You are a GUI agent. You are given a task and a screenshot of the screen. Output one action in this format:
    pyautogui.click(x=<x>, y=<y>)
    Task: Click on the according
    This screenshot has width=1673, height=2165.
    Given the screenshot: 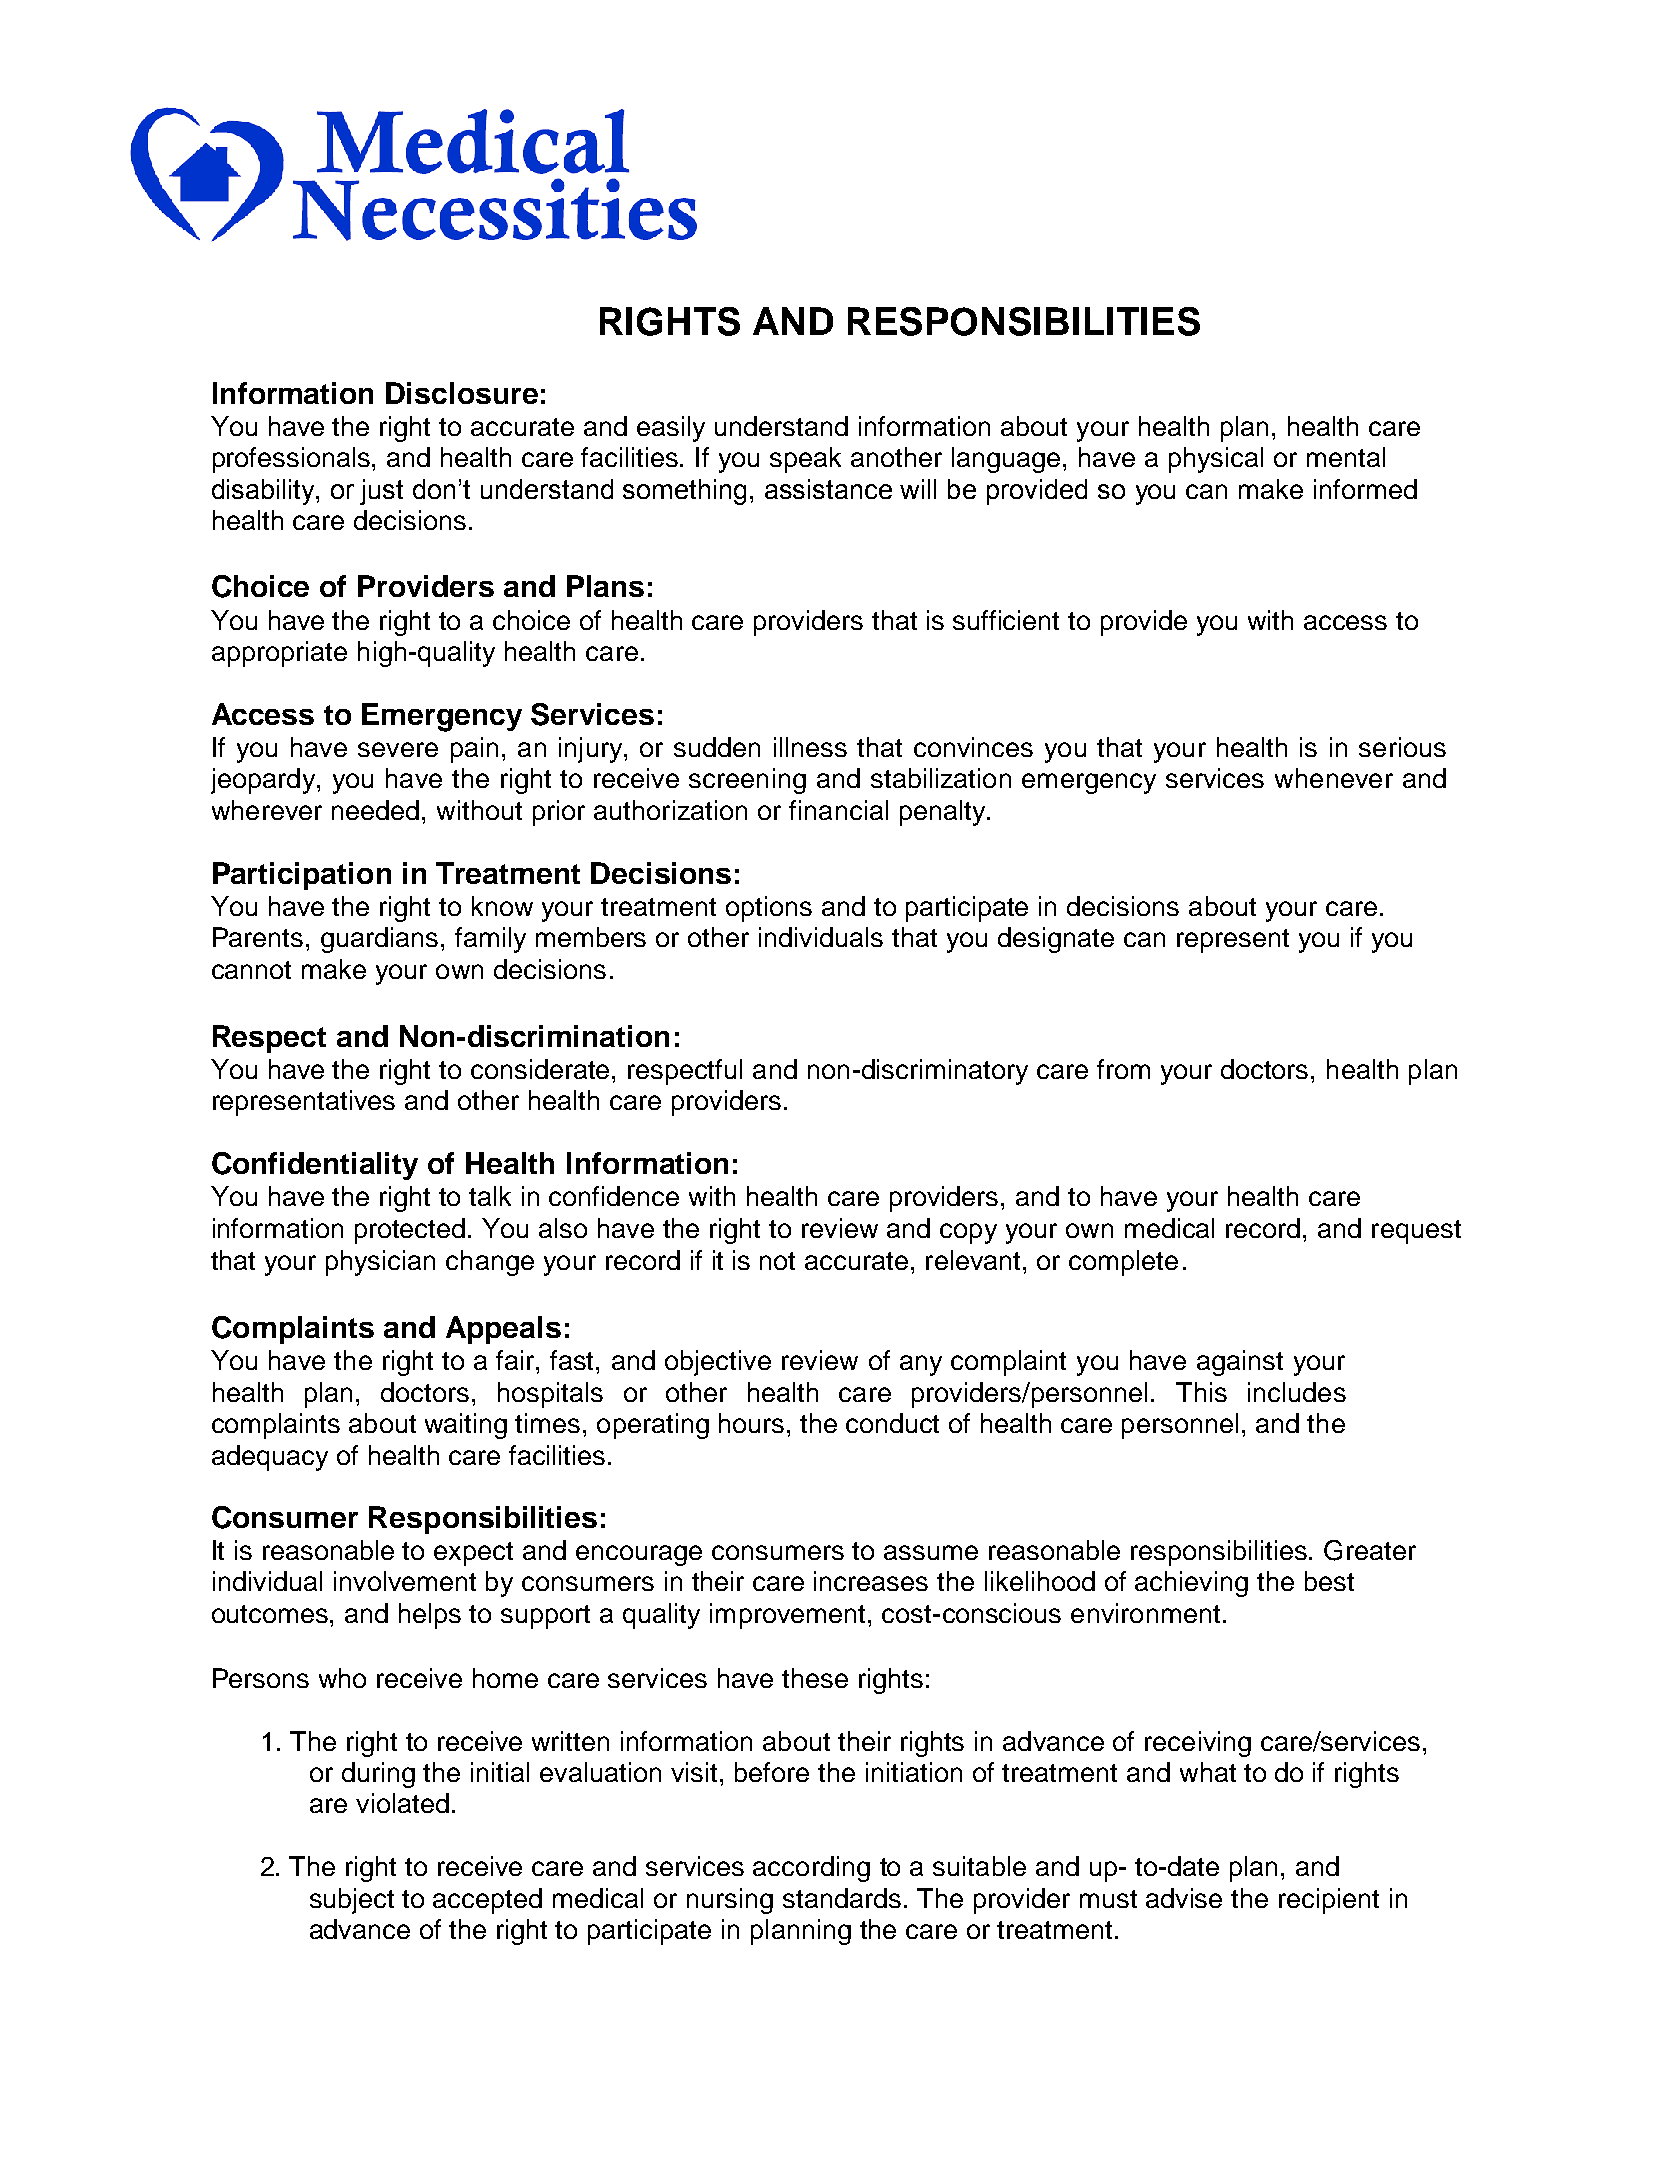 What is the action you would take?
    pyautogui.click(x=811, y=1869)
